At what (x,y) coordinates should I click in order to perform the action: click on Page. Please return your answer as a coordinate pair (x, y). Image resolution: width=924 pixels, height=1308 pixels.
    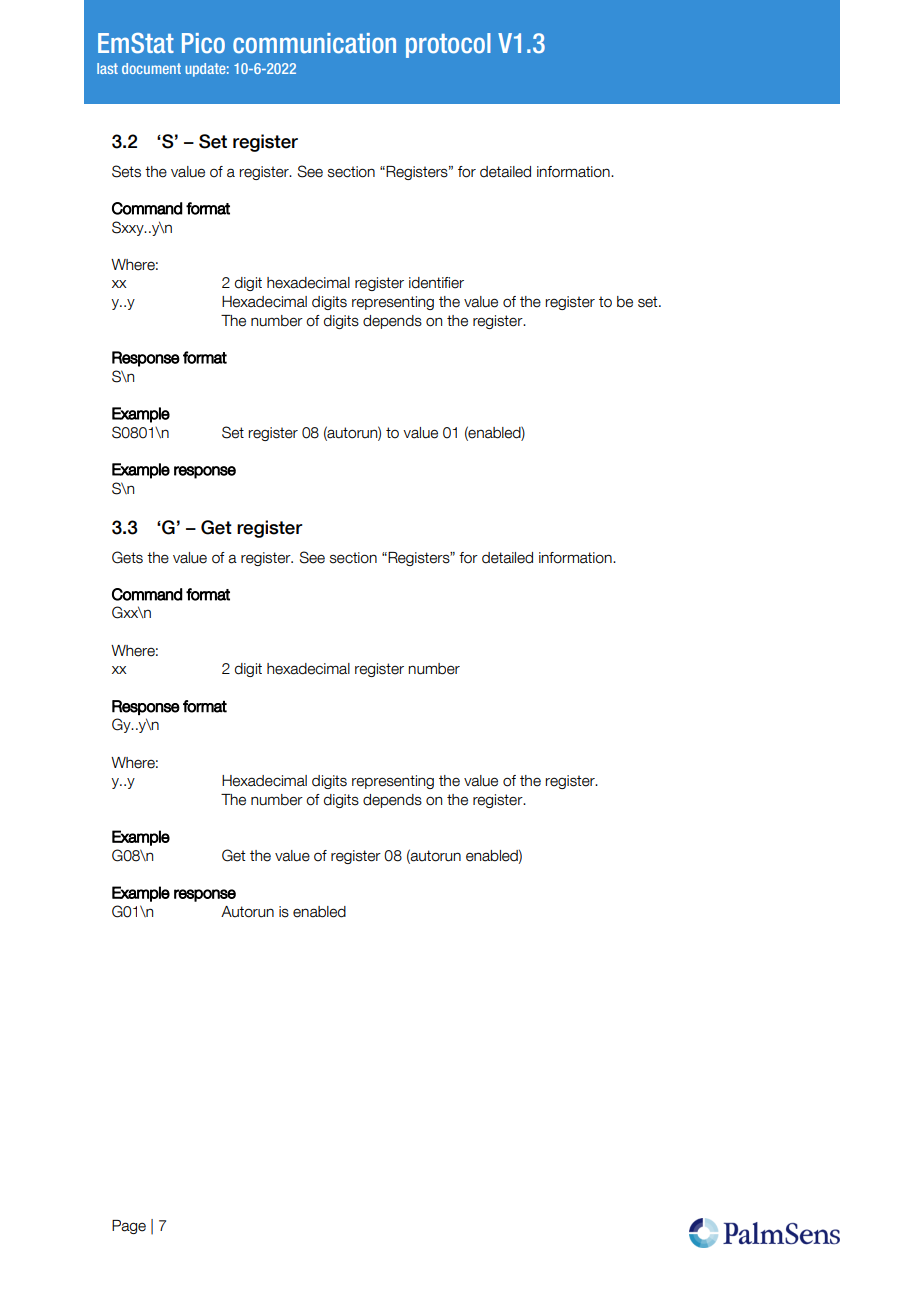
    Looking at the image, I should click on (129, 1227).
